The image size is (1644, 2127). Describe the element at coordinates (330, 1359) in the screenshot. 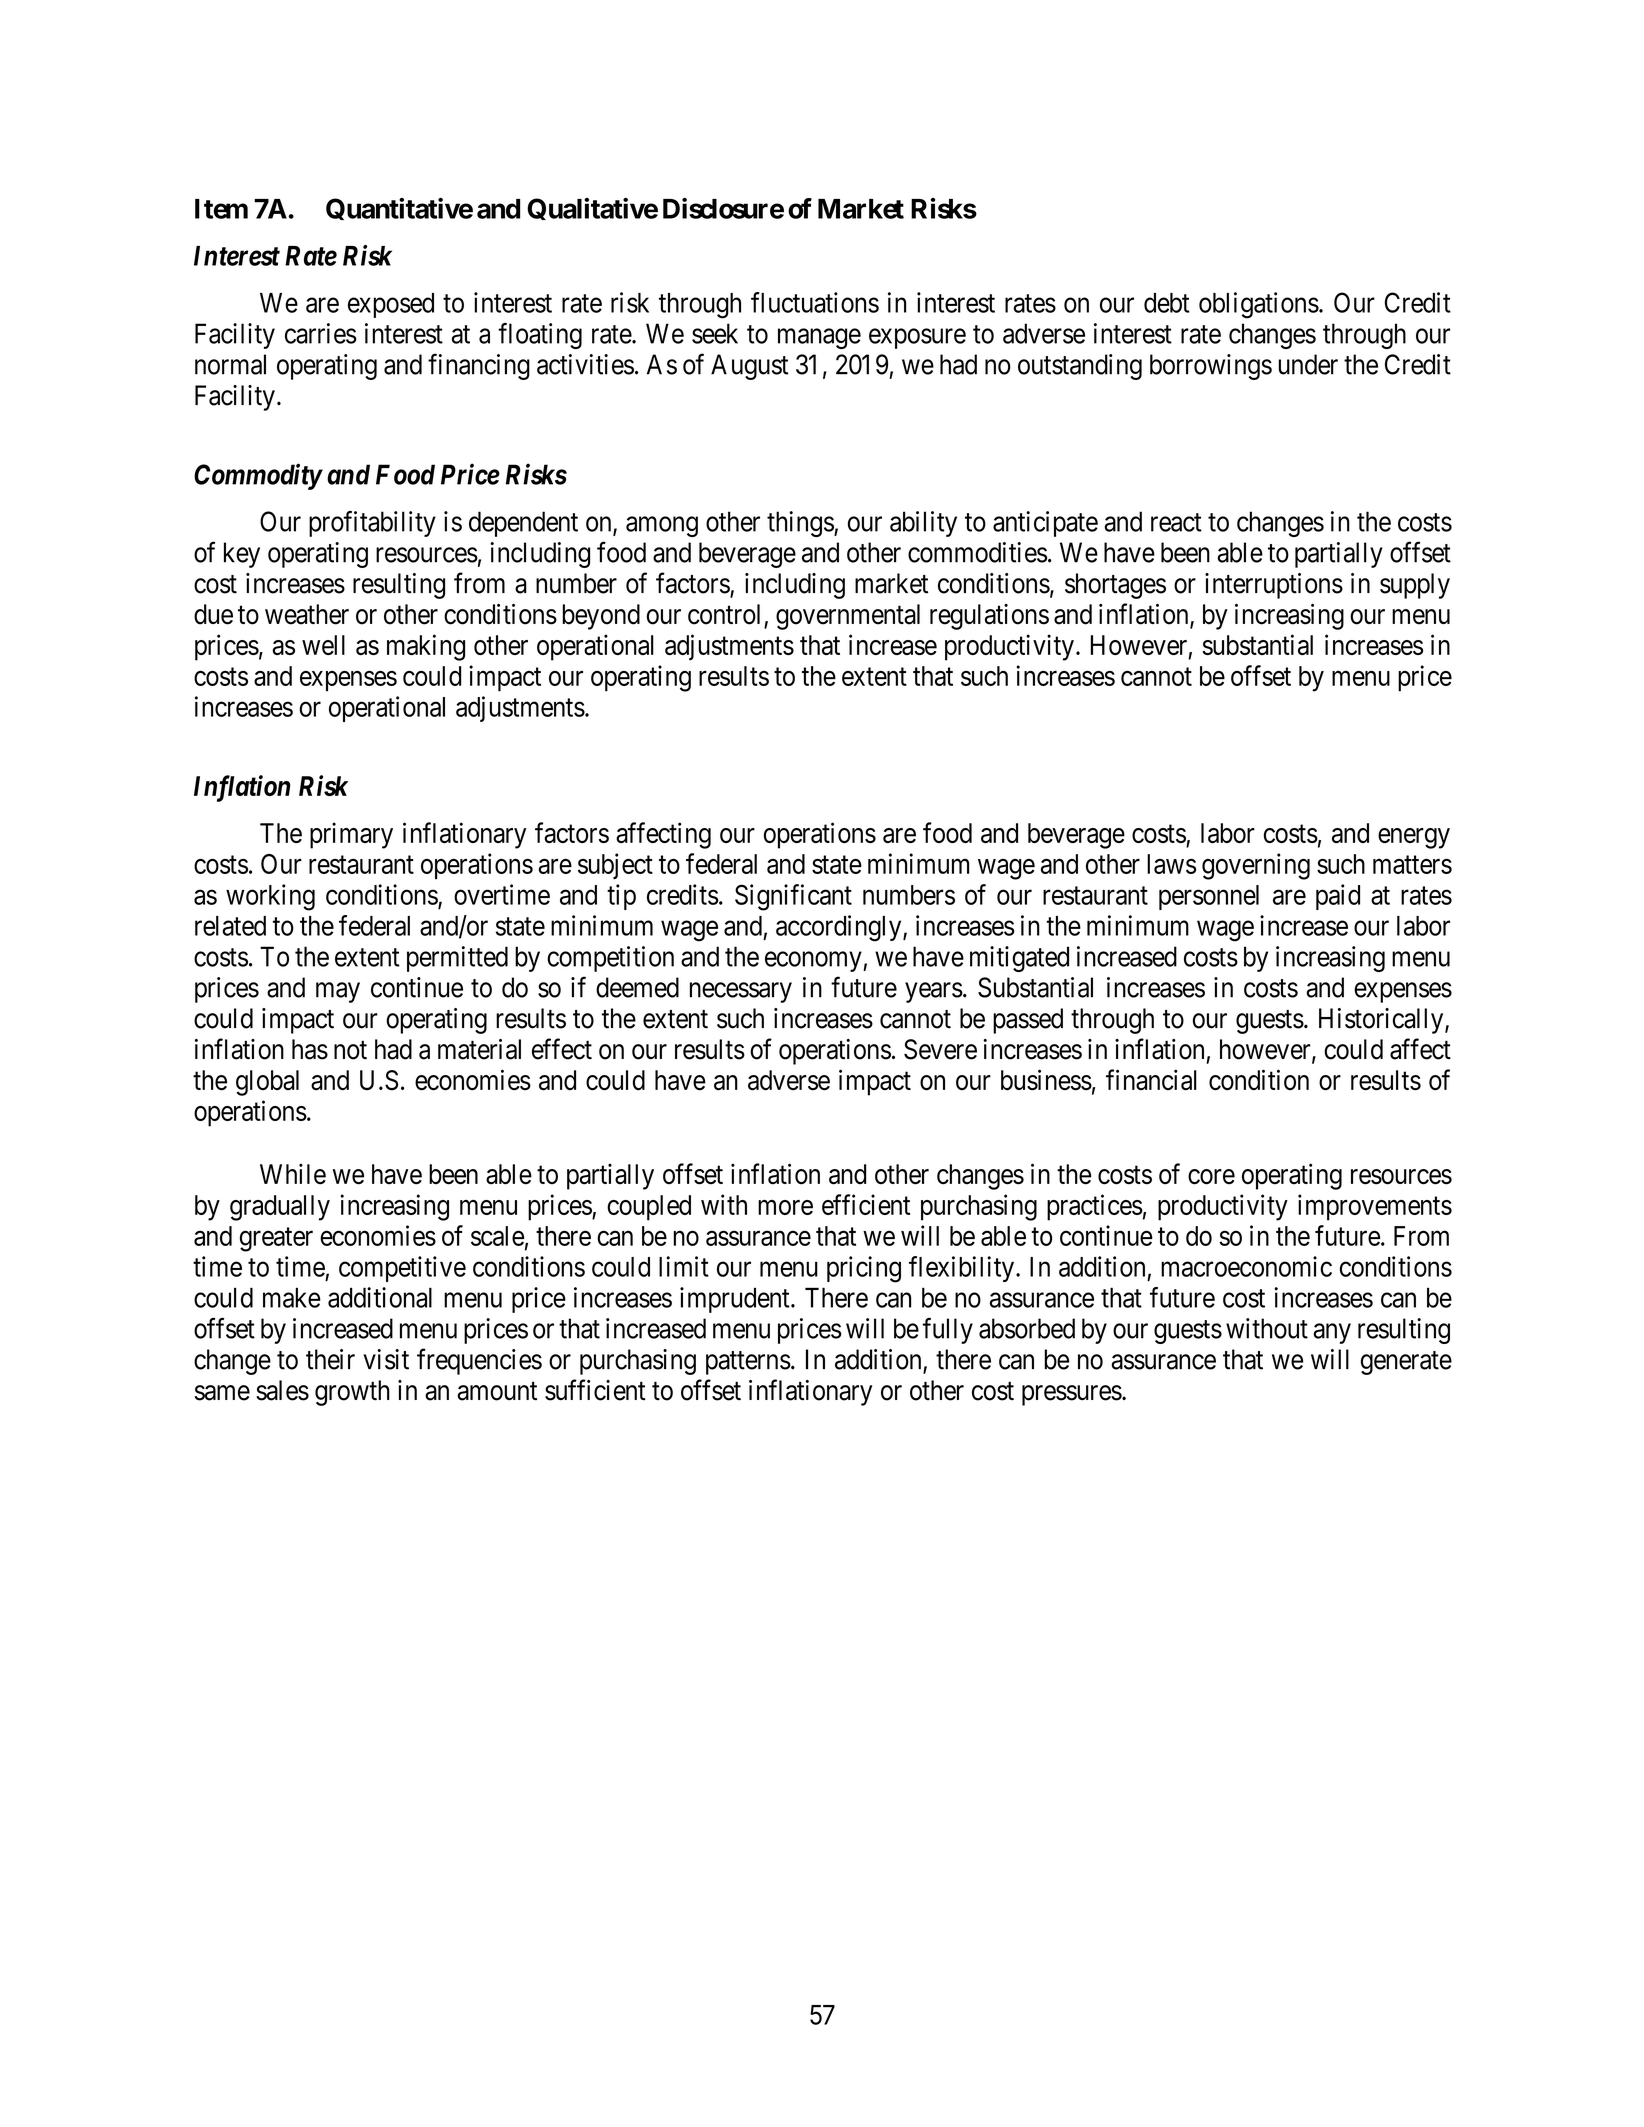

I see `their` at that location.
